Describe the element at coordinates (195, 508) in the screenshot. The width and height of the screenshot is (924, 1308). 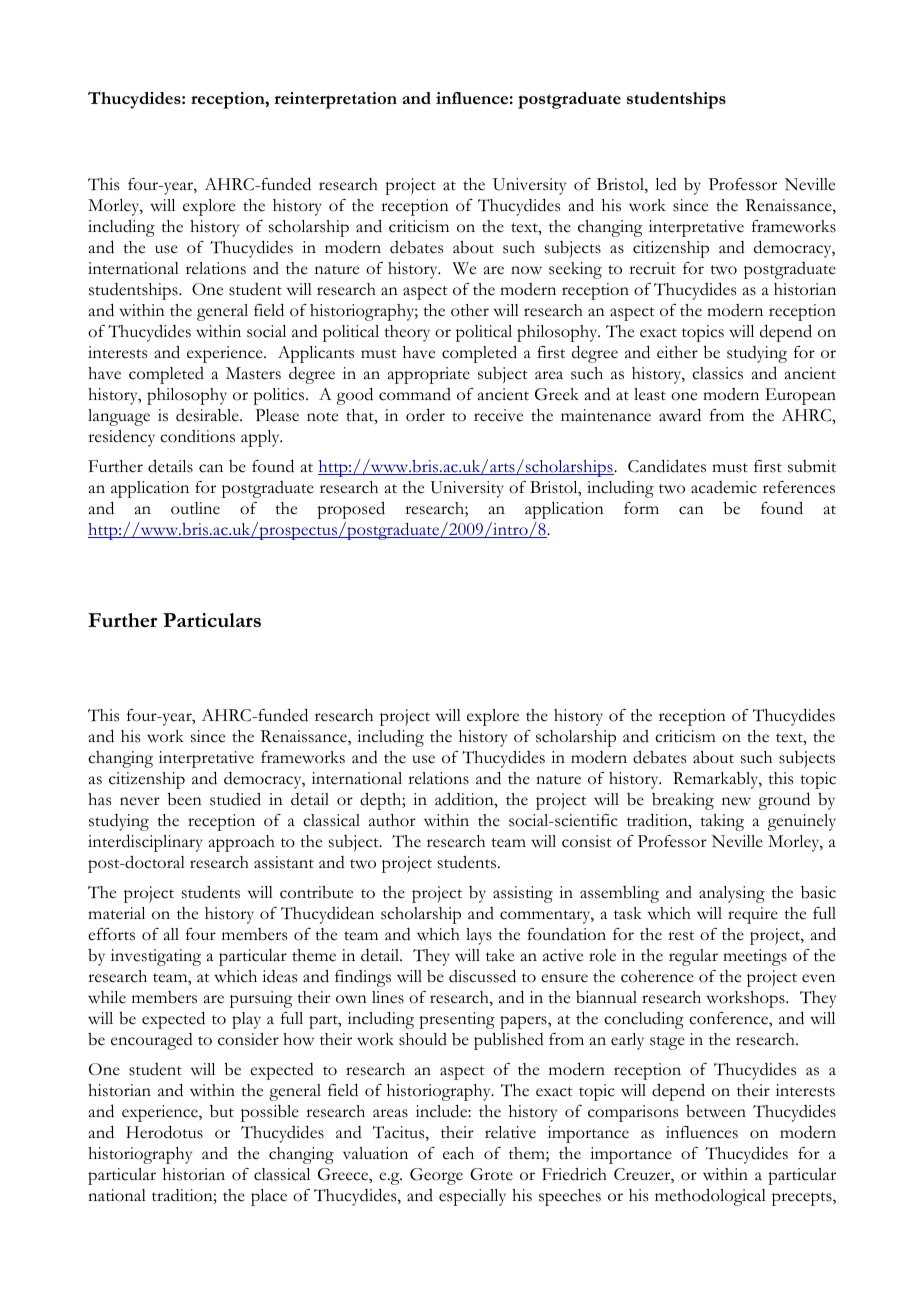
I see `outline` at that location.
